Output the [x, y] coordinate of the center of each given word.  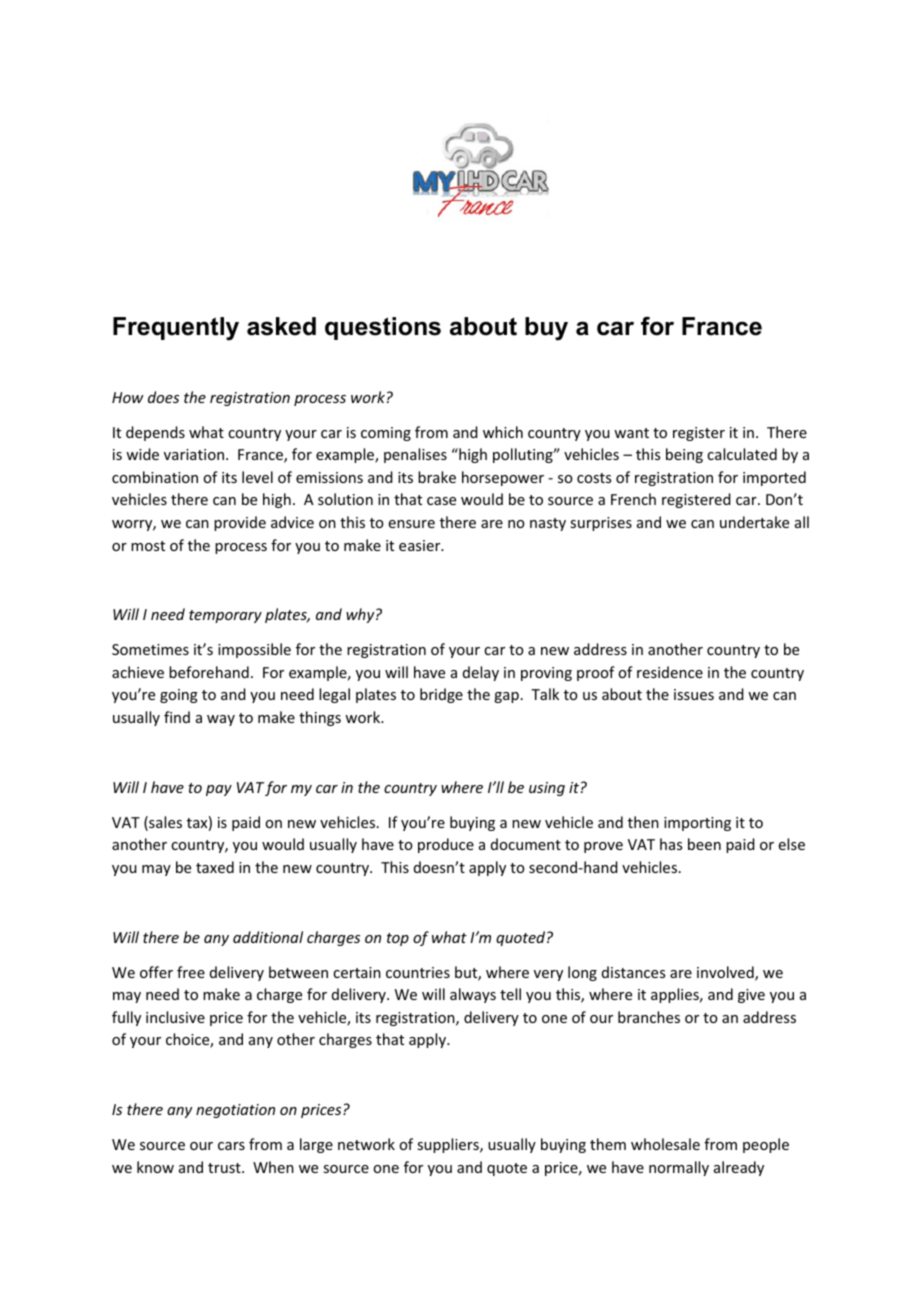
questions [383, 328]
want [631, 433]
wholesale [665, 1144]
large [316, 1145]
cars [231, 1146]
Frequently [176, 329]
